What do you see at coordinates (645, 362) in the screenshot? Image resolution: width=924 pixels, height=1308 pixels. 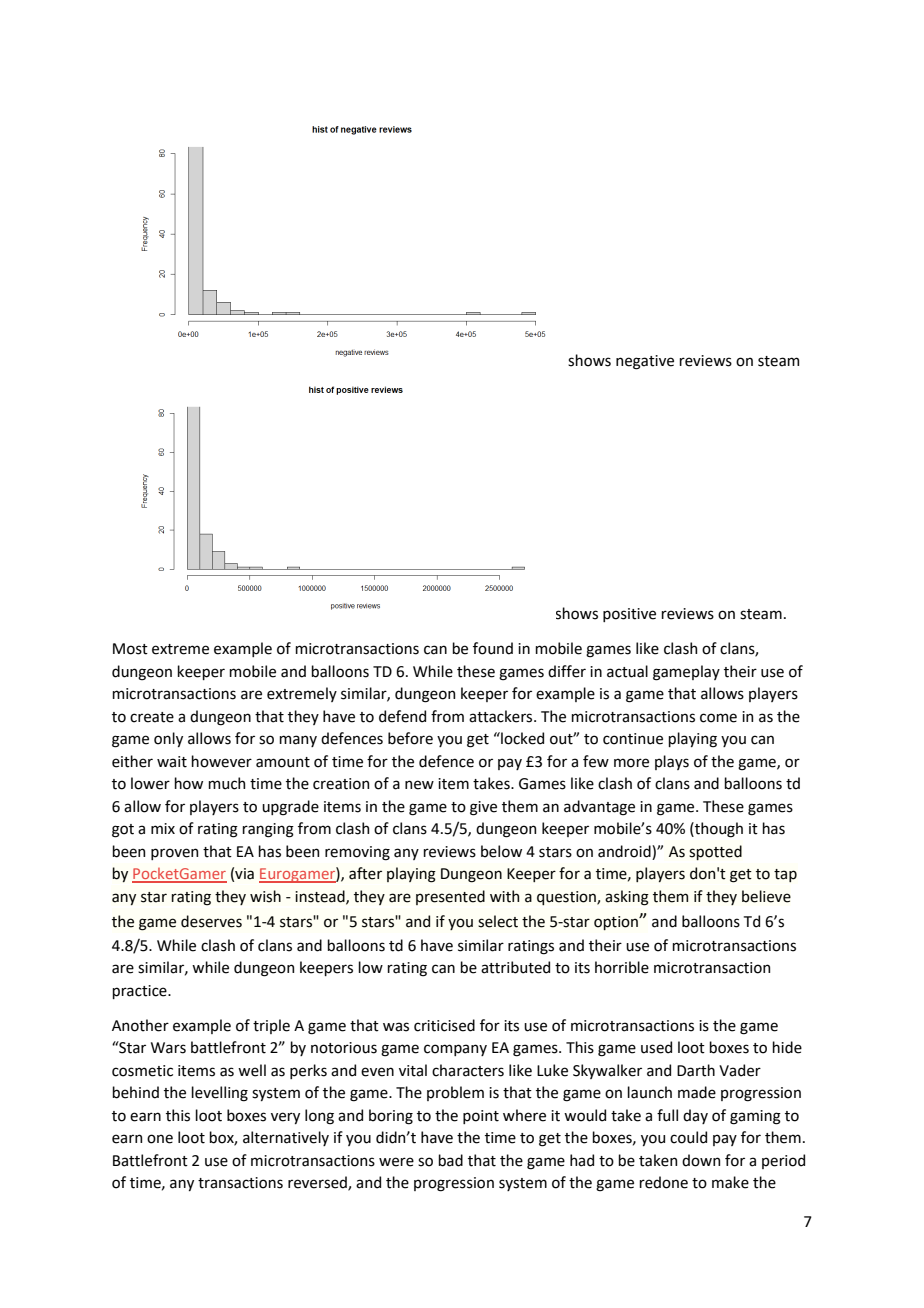 I see `negative` at bounding box center [645, 362].
